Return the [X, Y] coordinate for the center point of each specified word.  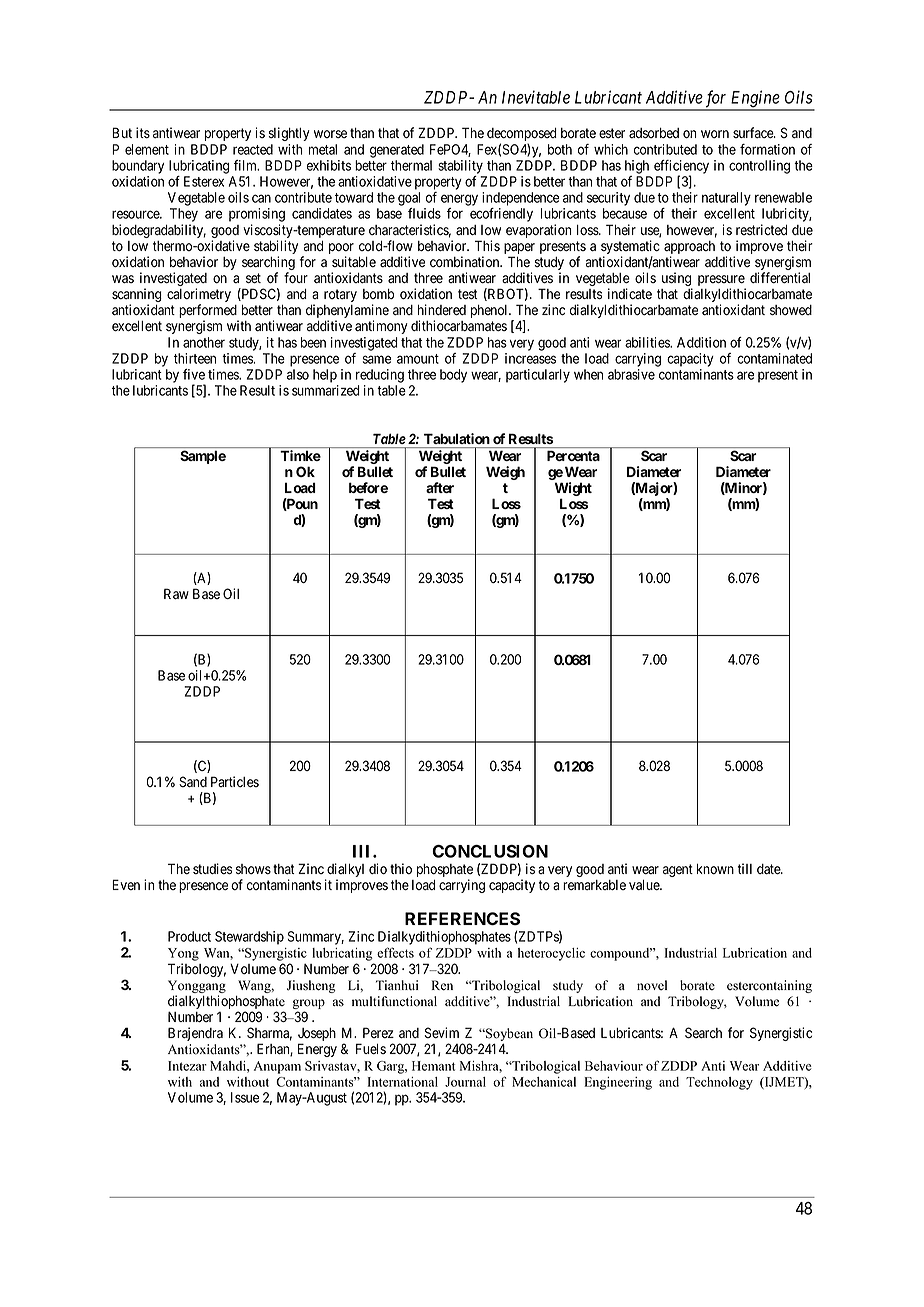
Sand [193, 782]
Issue [245, 1097]
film [246, 165]
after [440, 487]
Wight [573, 490]
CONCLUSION [490, 851]
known [715, 869]
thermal [411, 165]
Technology [719, 1083]
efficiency [681, 168]
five [194, 374]
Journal [465, 1082]
